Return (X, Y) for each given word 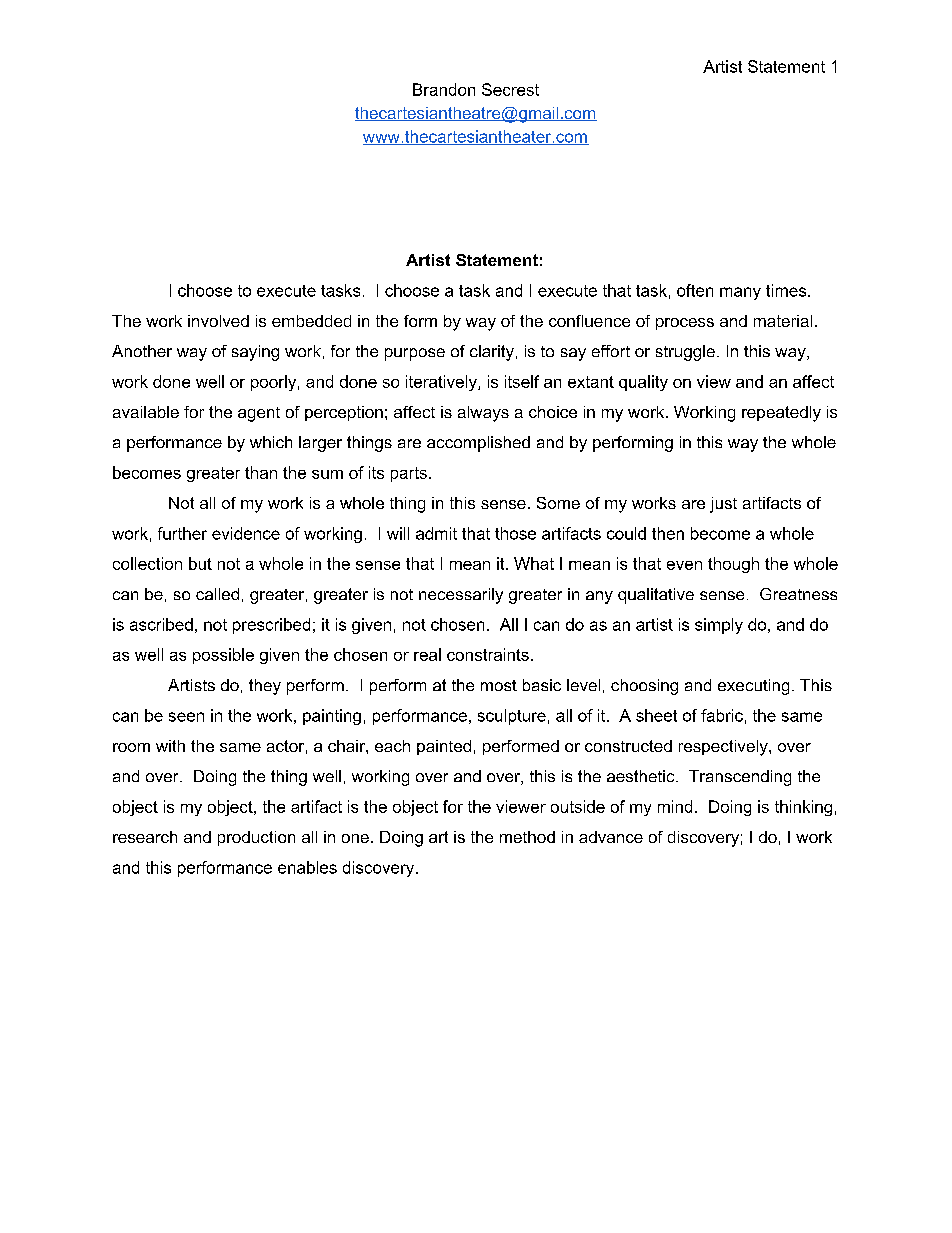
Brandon (444, 89)
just (723, 505)
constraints (488, 654)
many (740, 293)
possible (223, 656)
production (256, 838)
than (261, 472)
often (695, 290)
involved (218, 321)
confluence (589, 321)
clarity (492, 353)
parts (409, 474)
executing (753, 687)
